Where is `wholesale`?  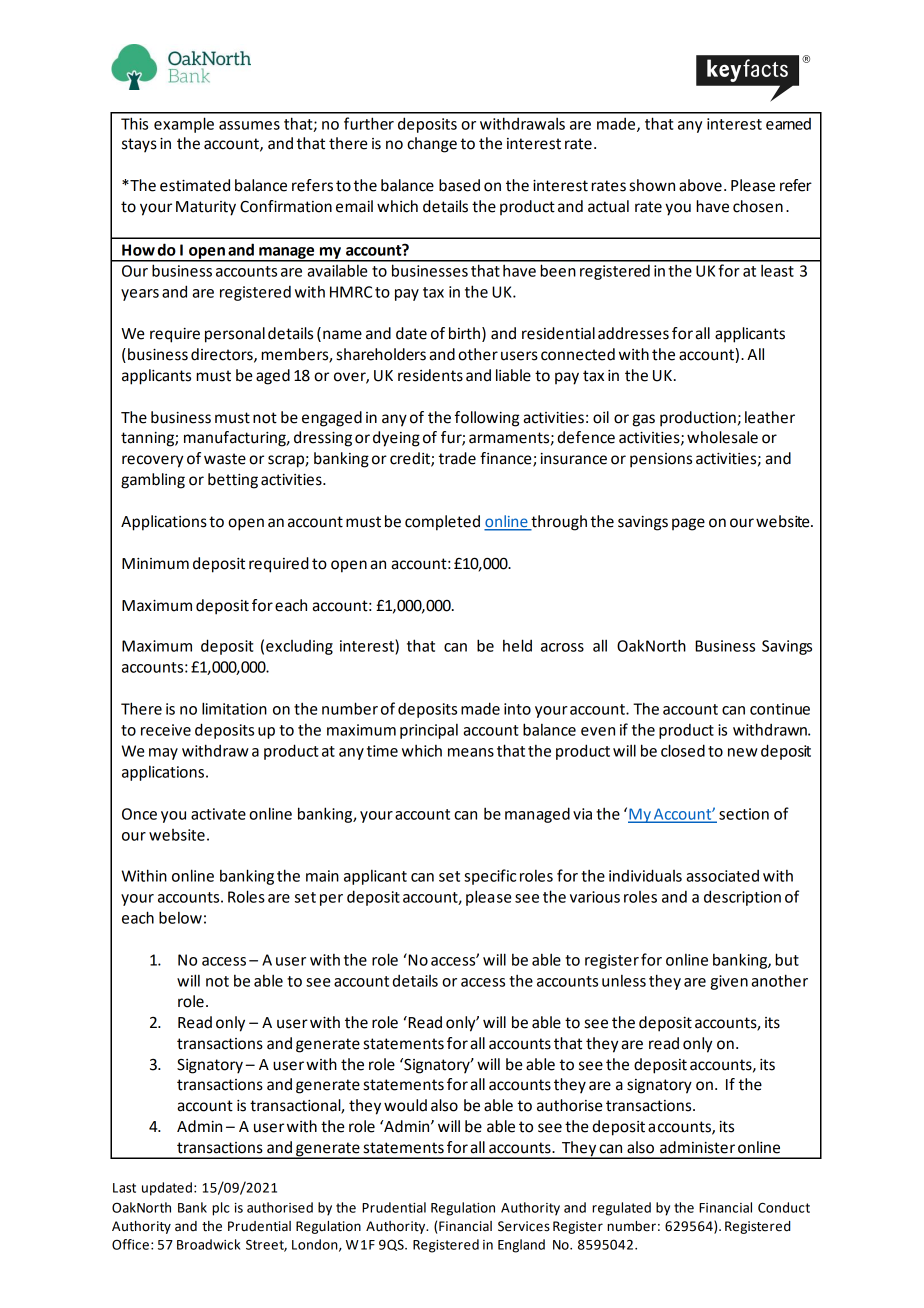
wholesale is located at coordinates (722, 437).
